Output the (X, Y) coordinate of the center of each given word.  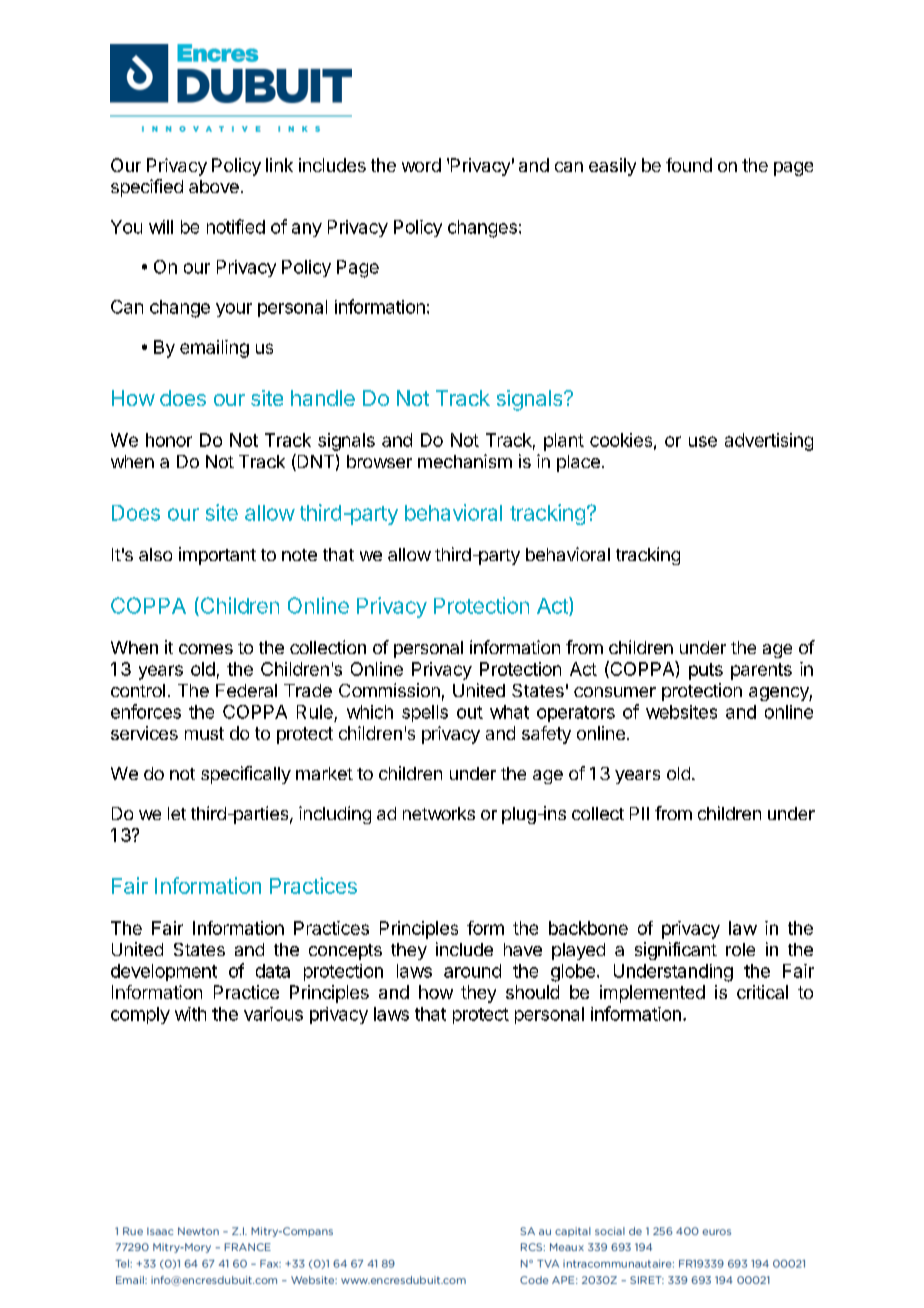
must (204, 733)
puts (706, 671)
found (689, 165)
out (470, 712)
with (190, 1014)
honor (169, 440)
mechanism (465, 461)
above (214, 186)
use (703, 441)
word (421, 165)
